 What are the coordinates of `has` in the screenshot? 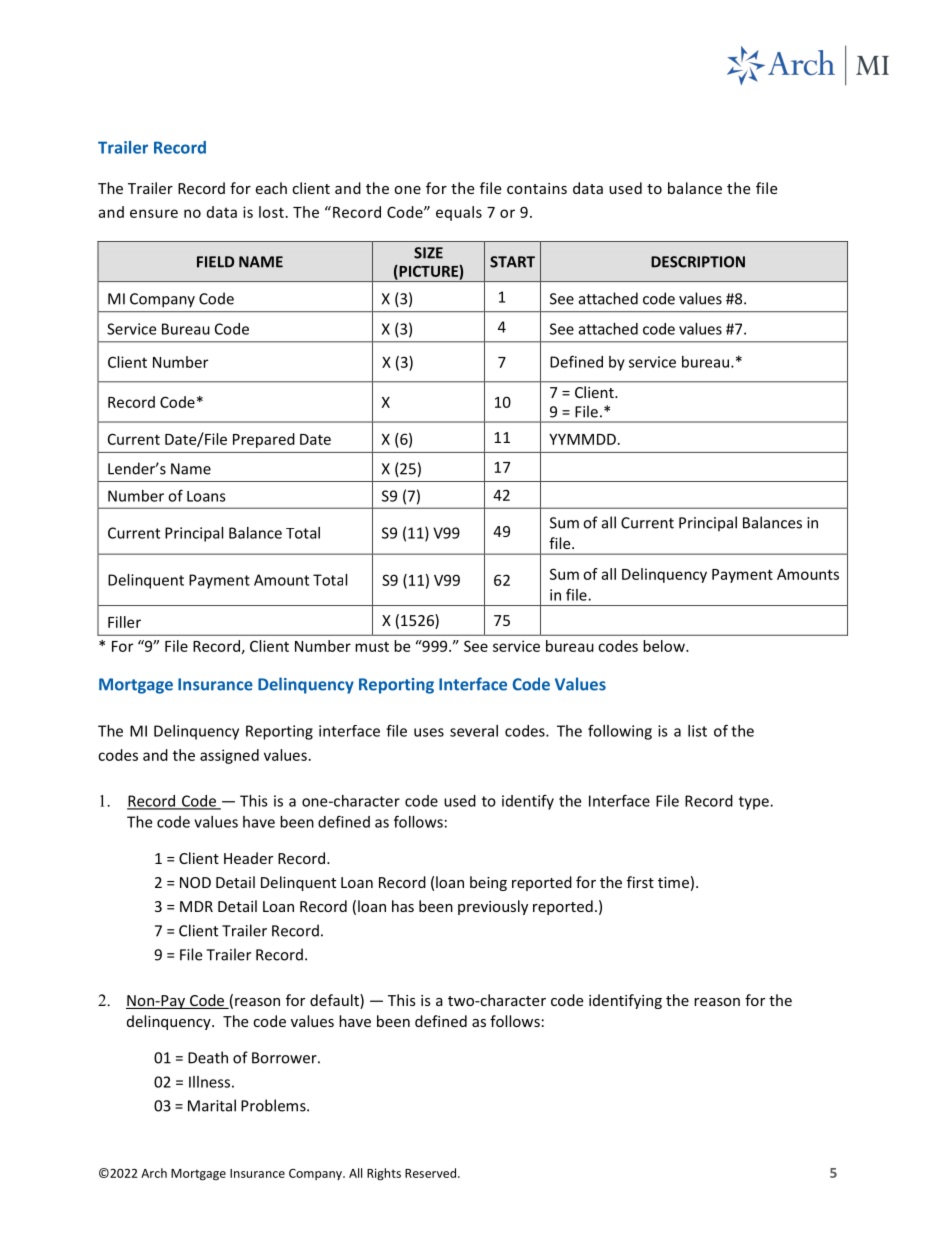 It's located at (403, 906).
